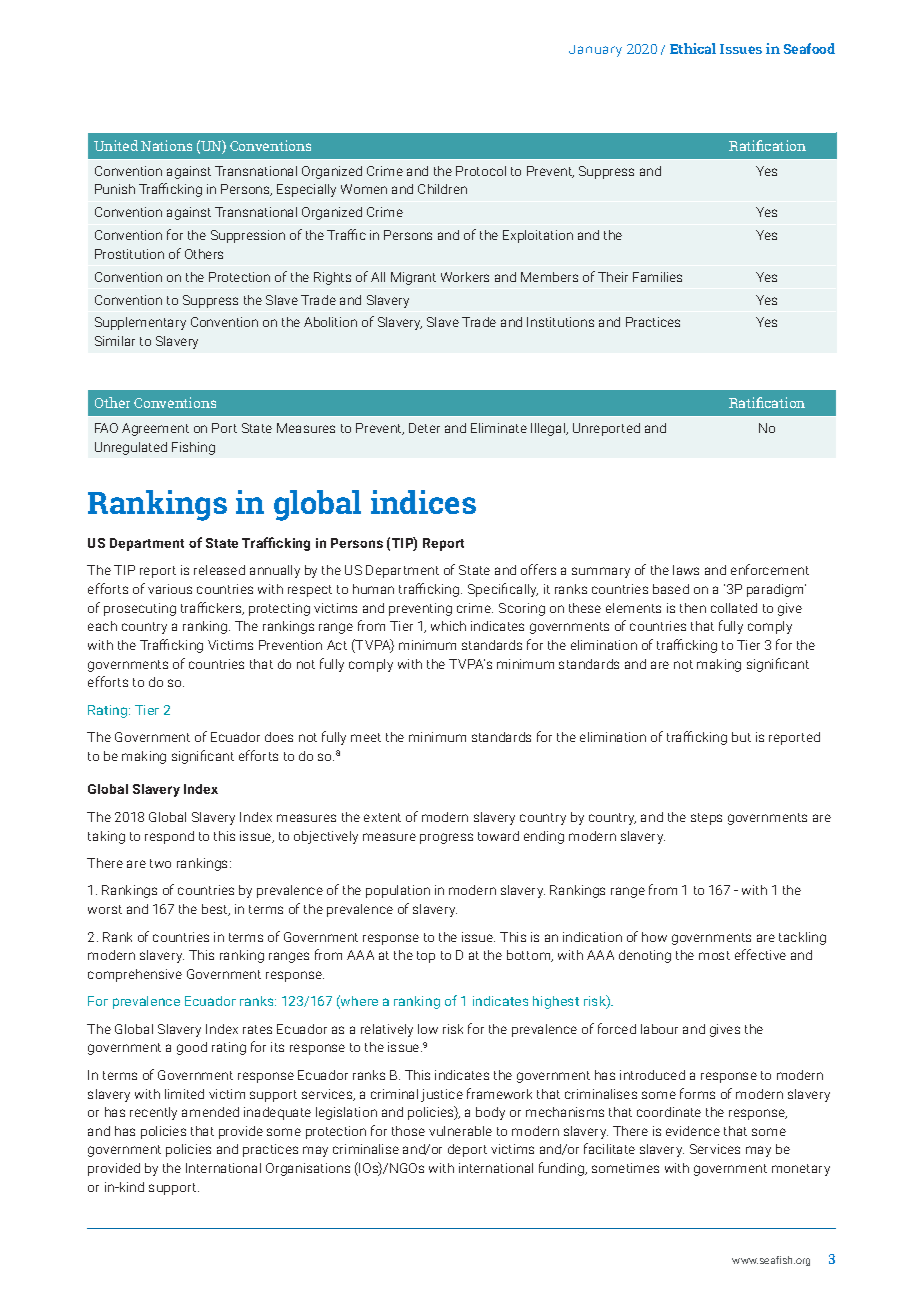 The height and width of the page is (1308, 924). I want to click on which, so click(448, 626).
